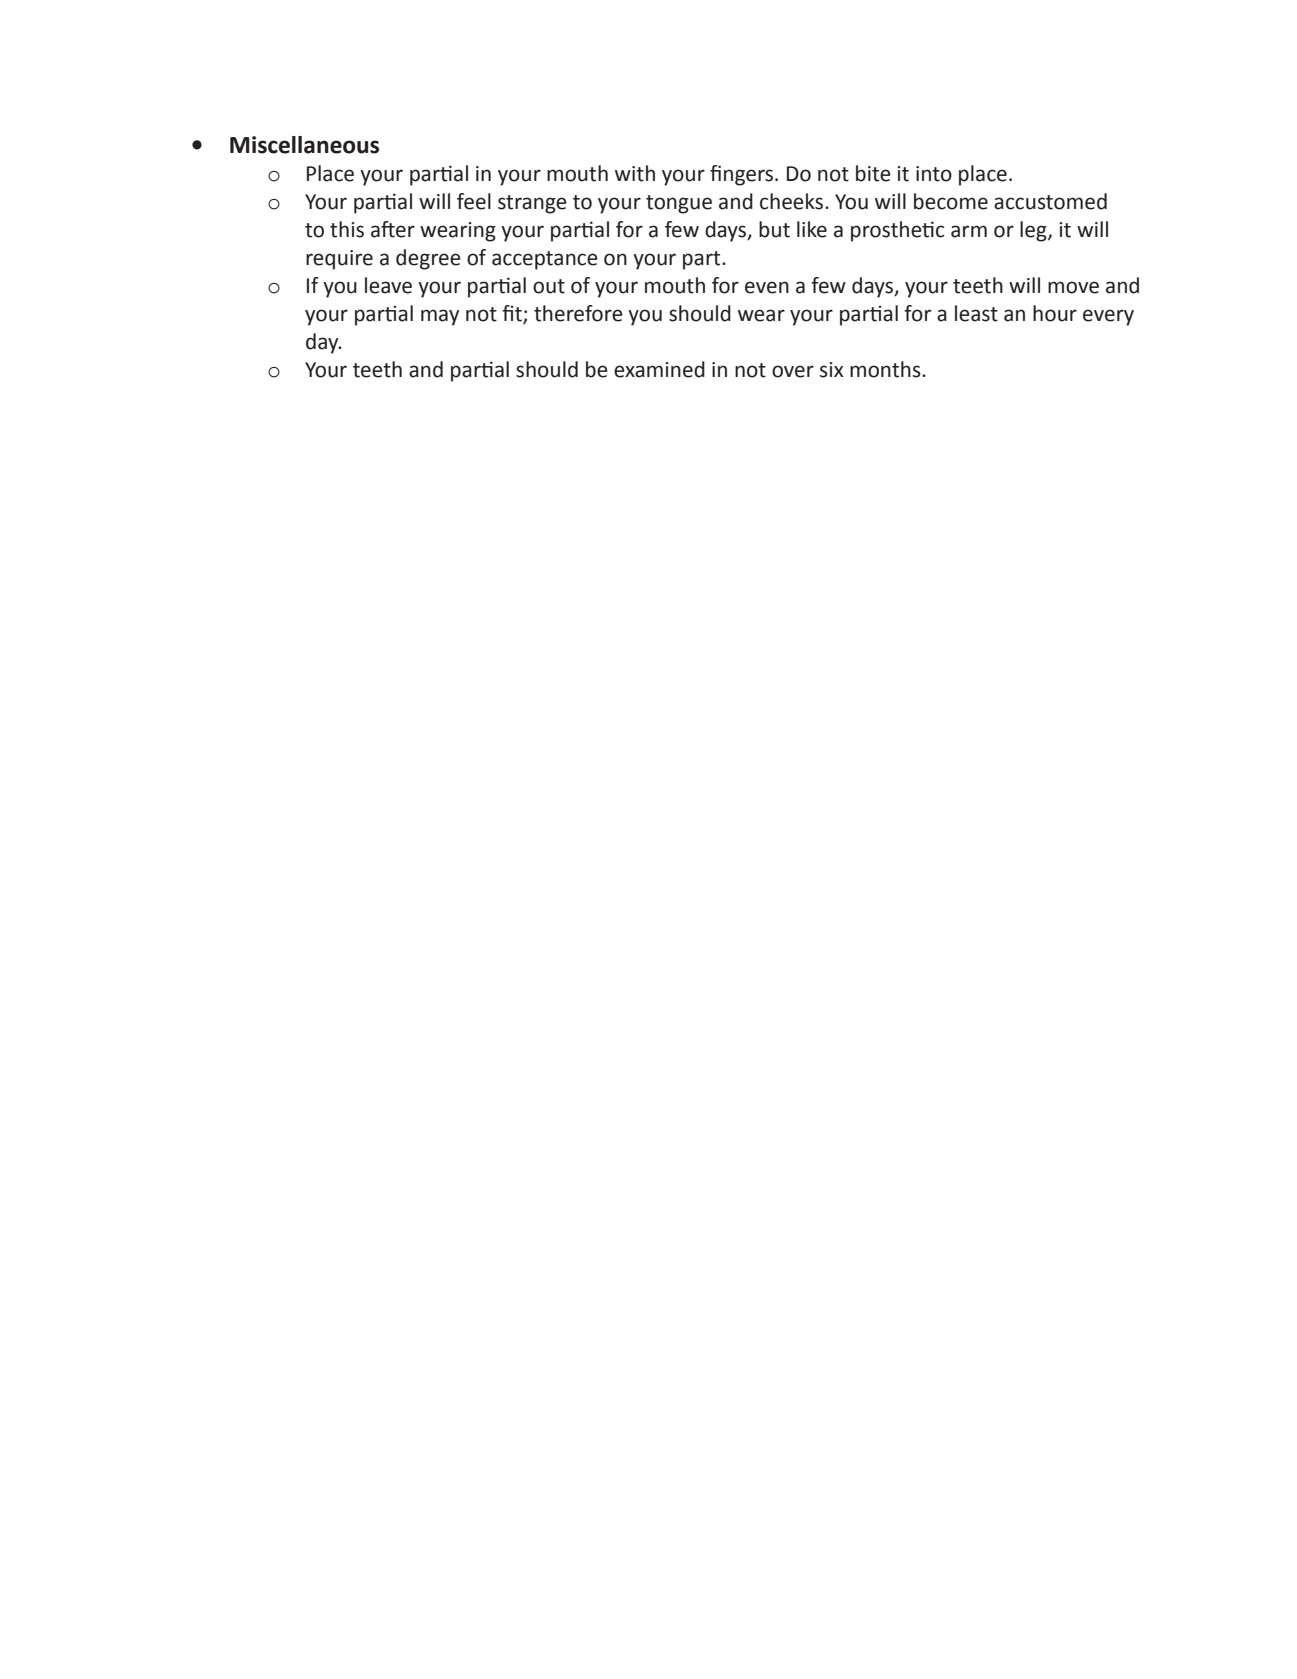  I want to click on examined, so click(659, 369).
